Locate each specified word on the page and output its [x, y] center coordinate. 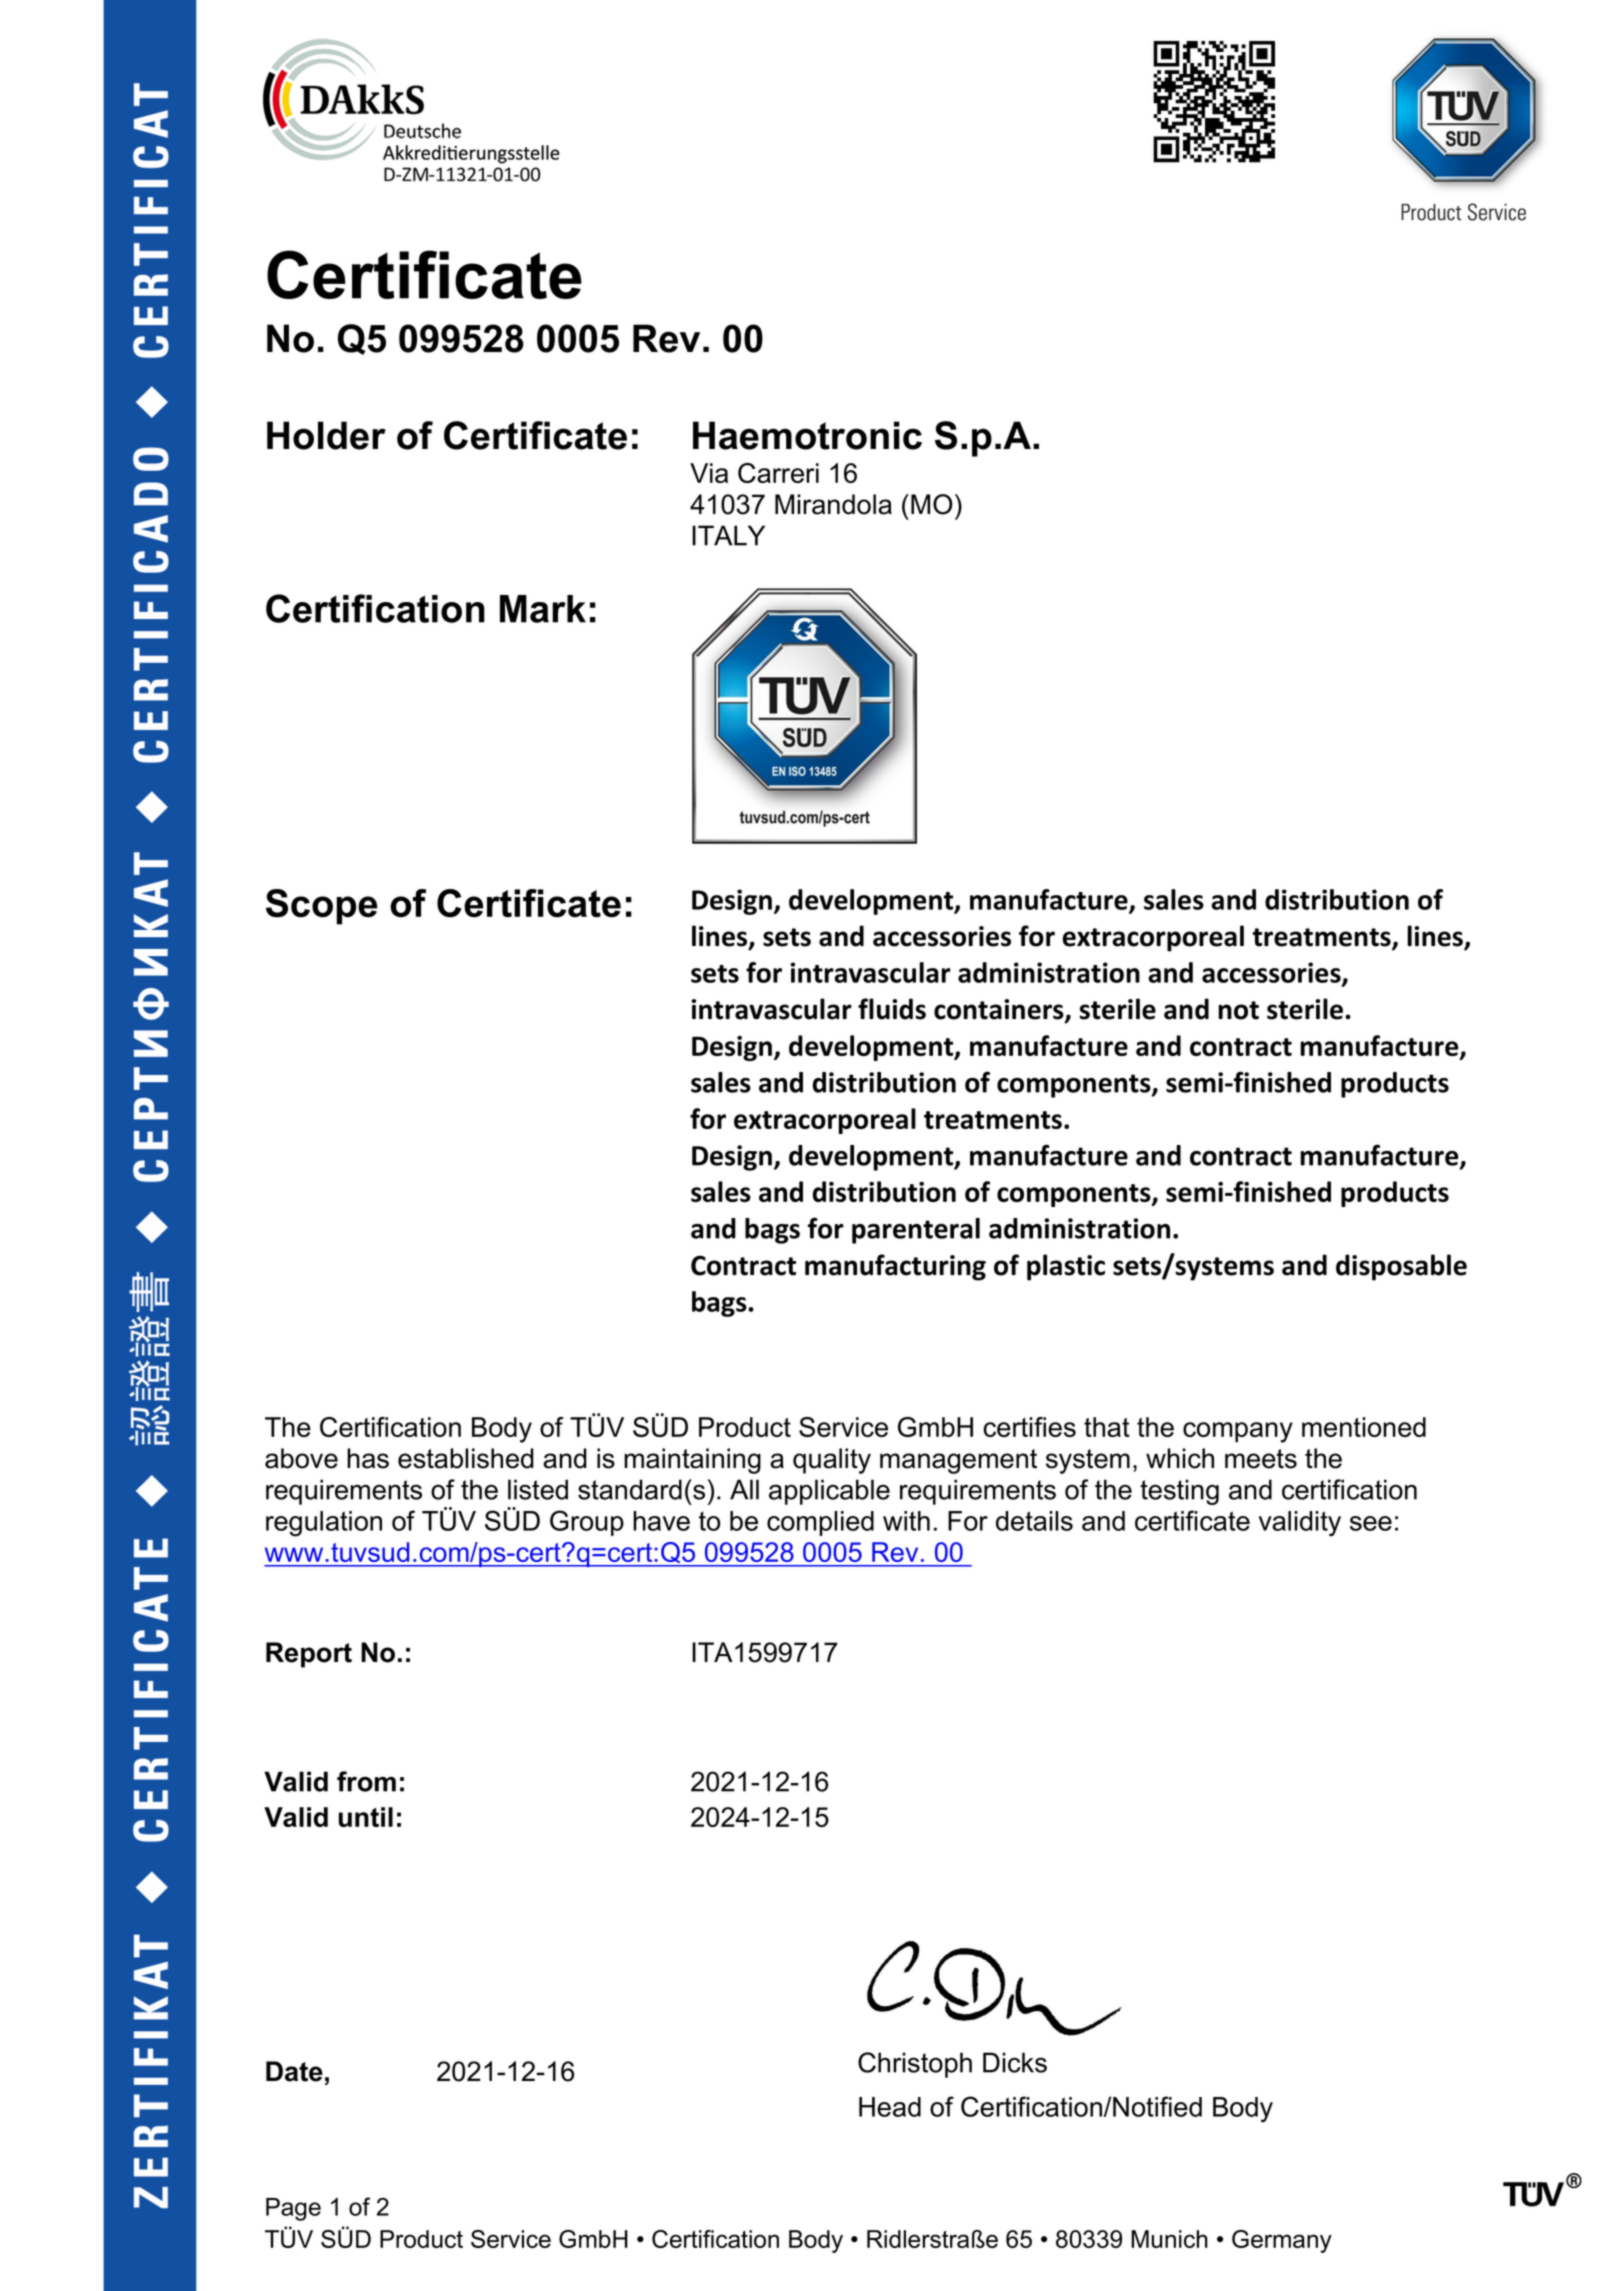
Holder [326, 435]
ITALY [728, 535]
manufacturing [895, 1267]
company [1238, 1432]
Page [293, 2209]
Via [709, 473]
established [466, 1458]
